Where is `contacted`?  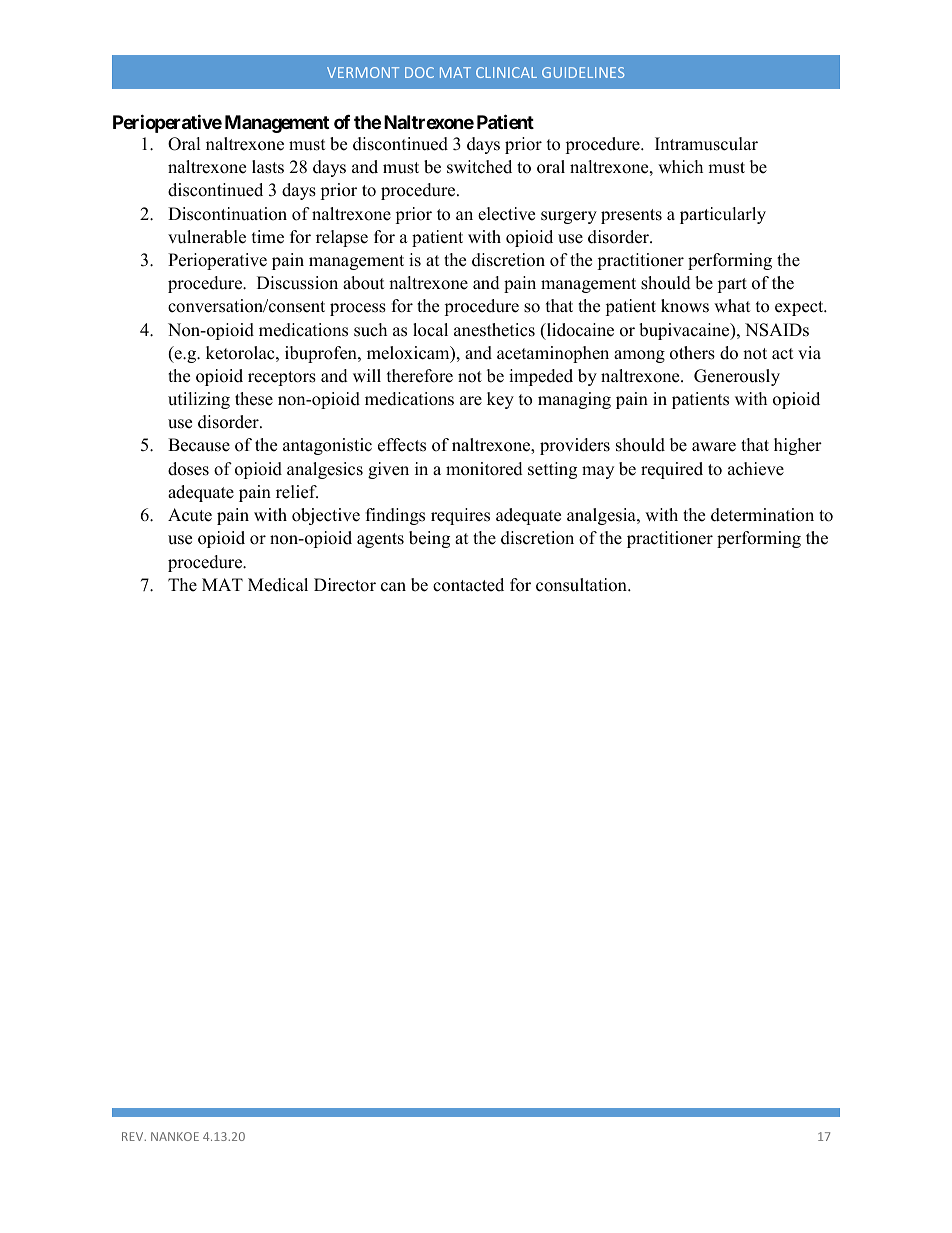 contacted is located at coordinates (468, 585).
